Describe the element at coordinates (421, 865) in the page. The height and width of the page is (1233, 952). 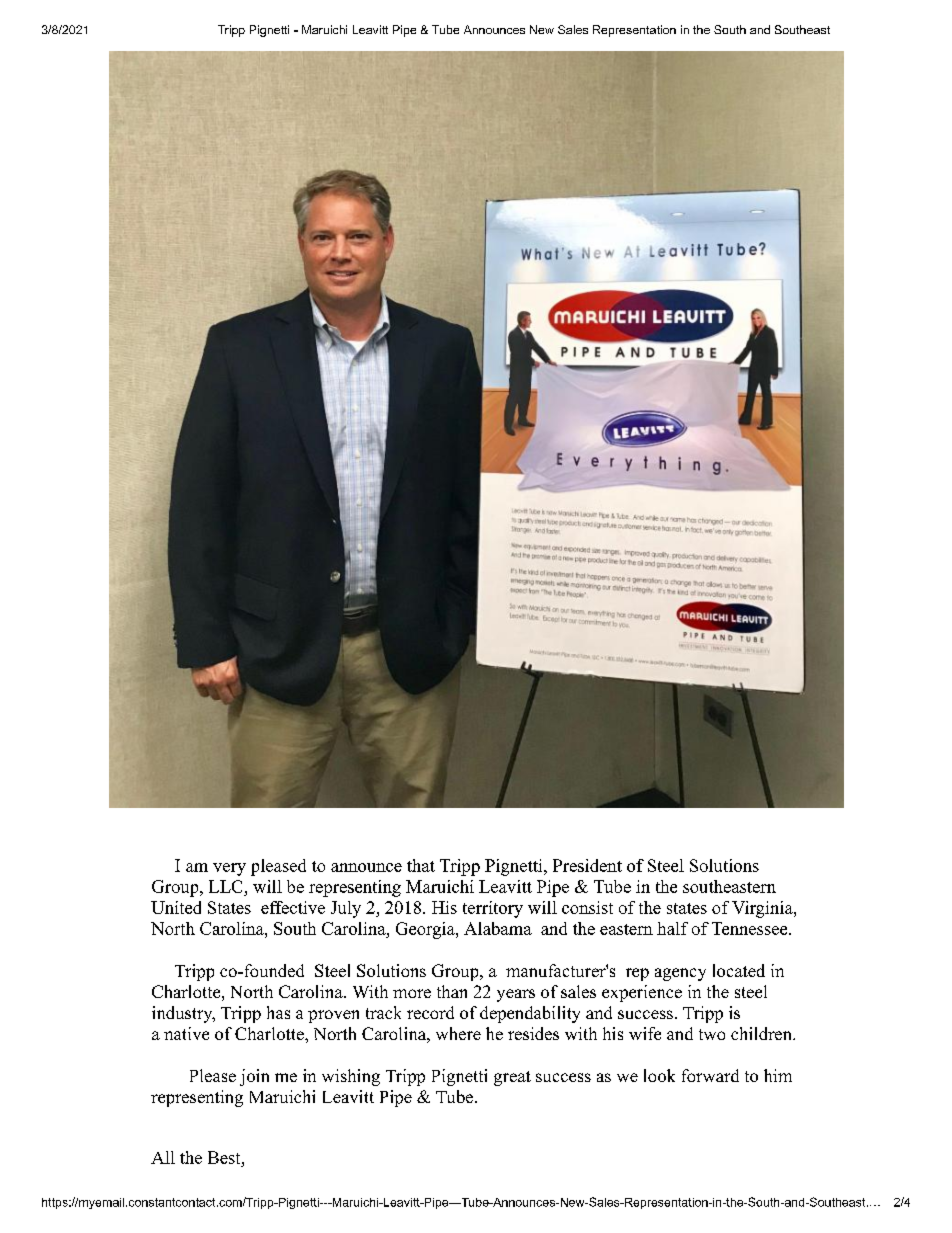
I see `that` at that location.
